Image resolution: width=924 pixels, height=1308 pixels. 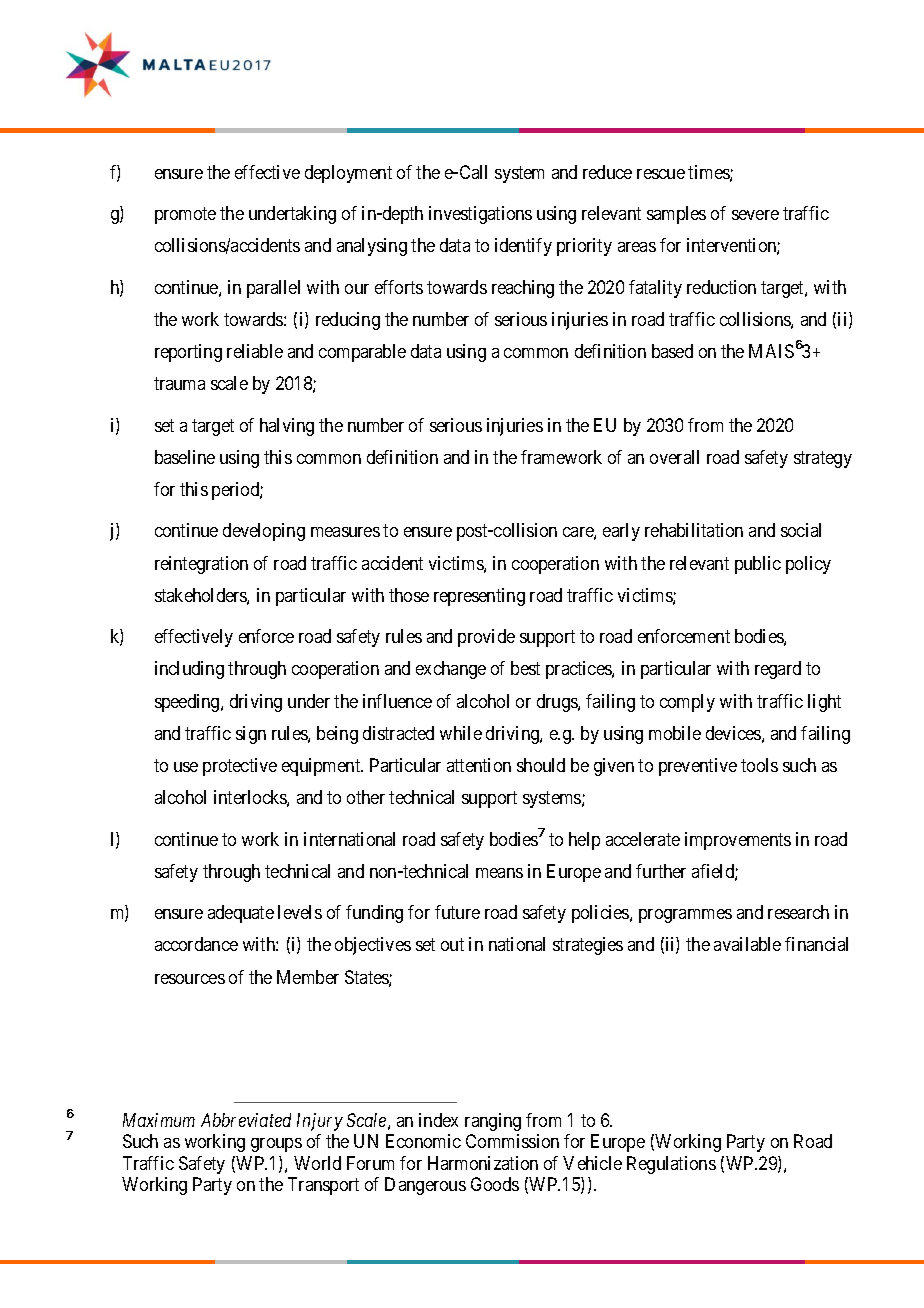 What do you see at coordinates (479, 597) in the screenshot?
I see `representing` at bounding box center [479, 597].
